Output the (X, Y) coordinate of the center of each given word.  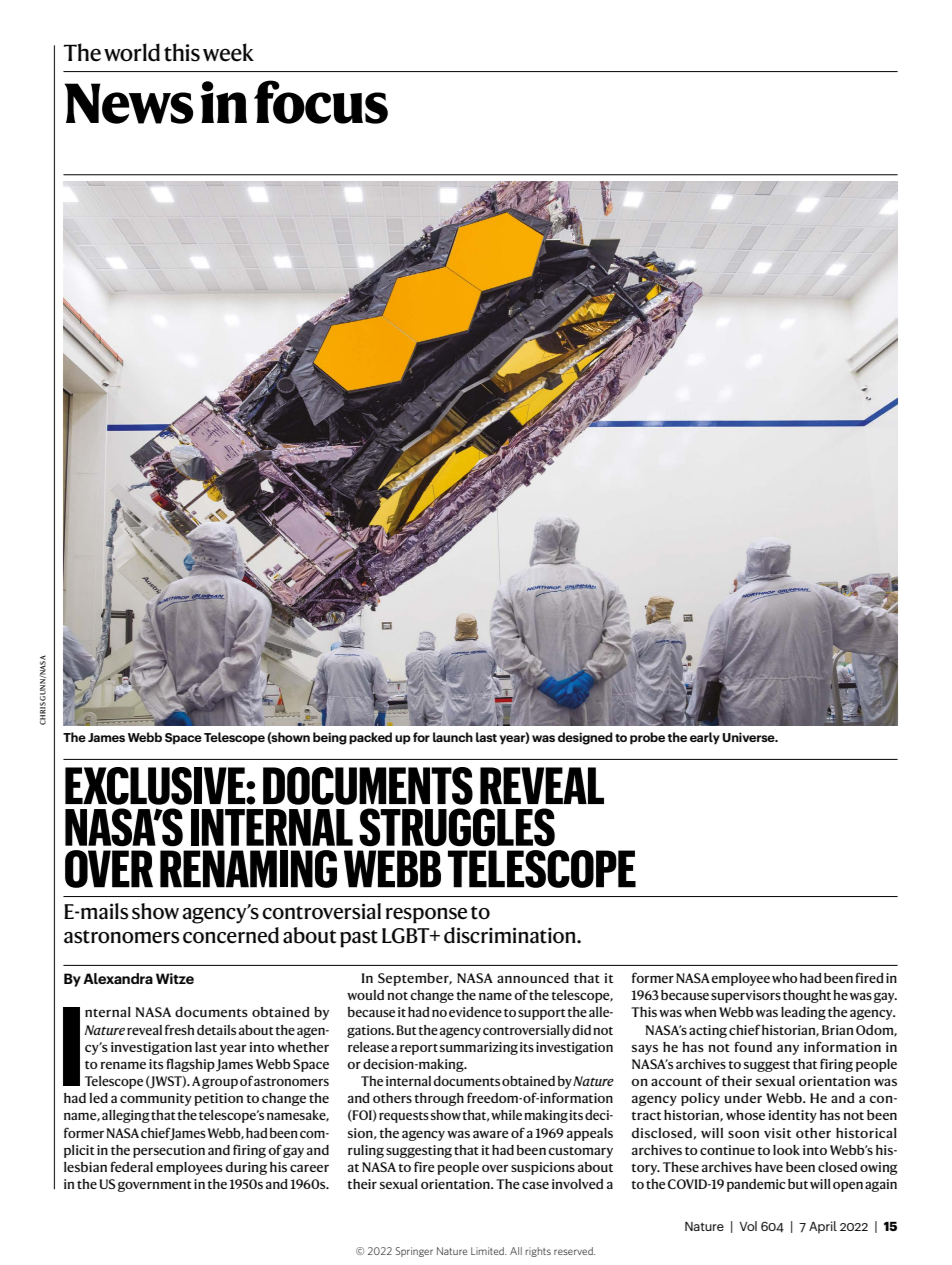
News (129, 103)
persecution (169, 1151)
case (535, 1185)
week (228, 52)
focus (321, 102)
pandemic (756, 1185)
